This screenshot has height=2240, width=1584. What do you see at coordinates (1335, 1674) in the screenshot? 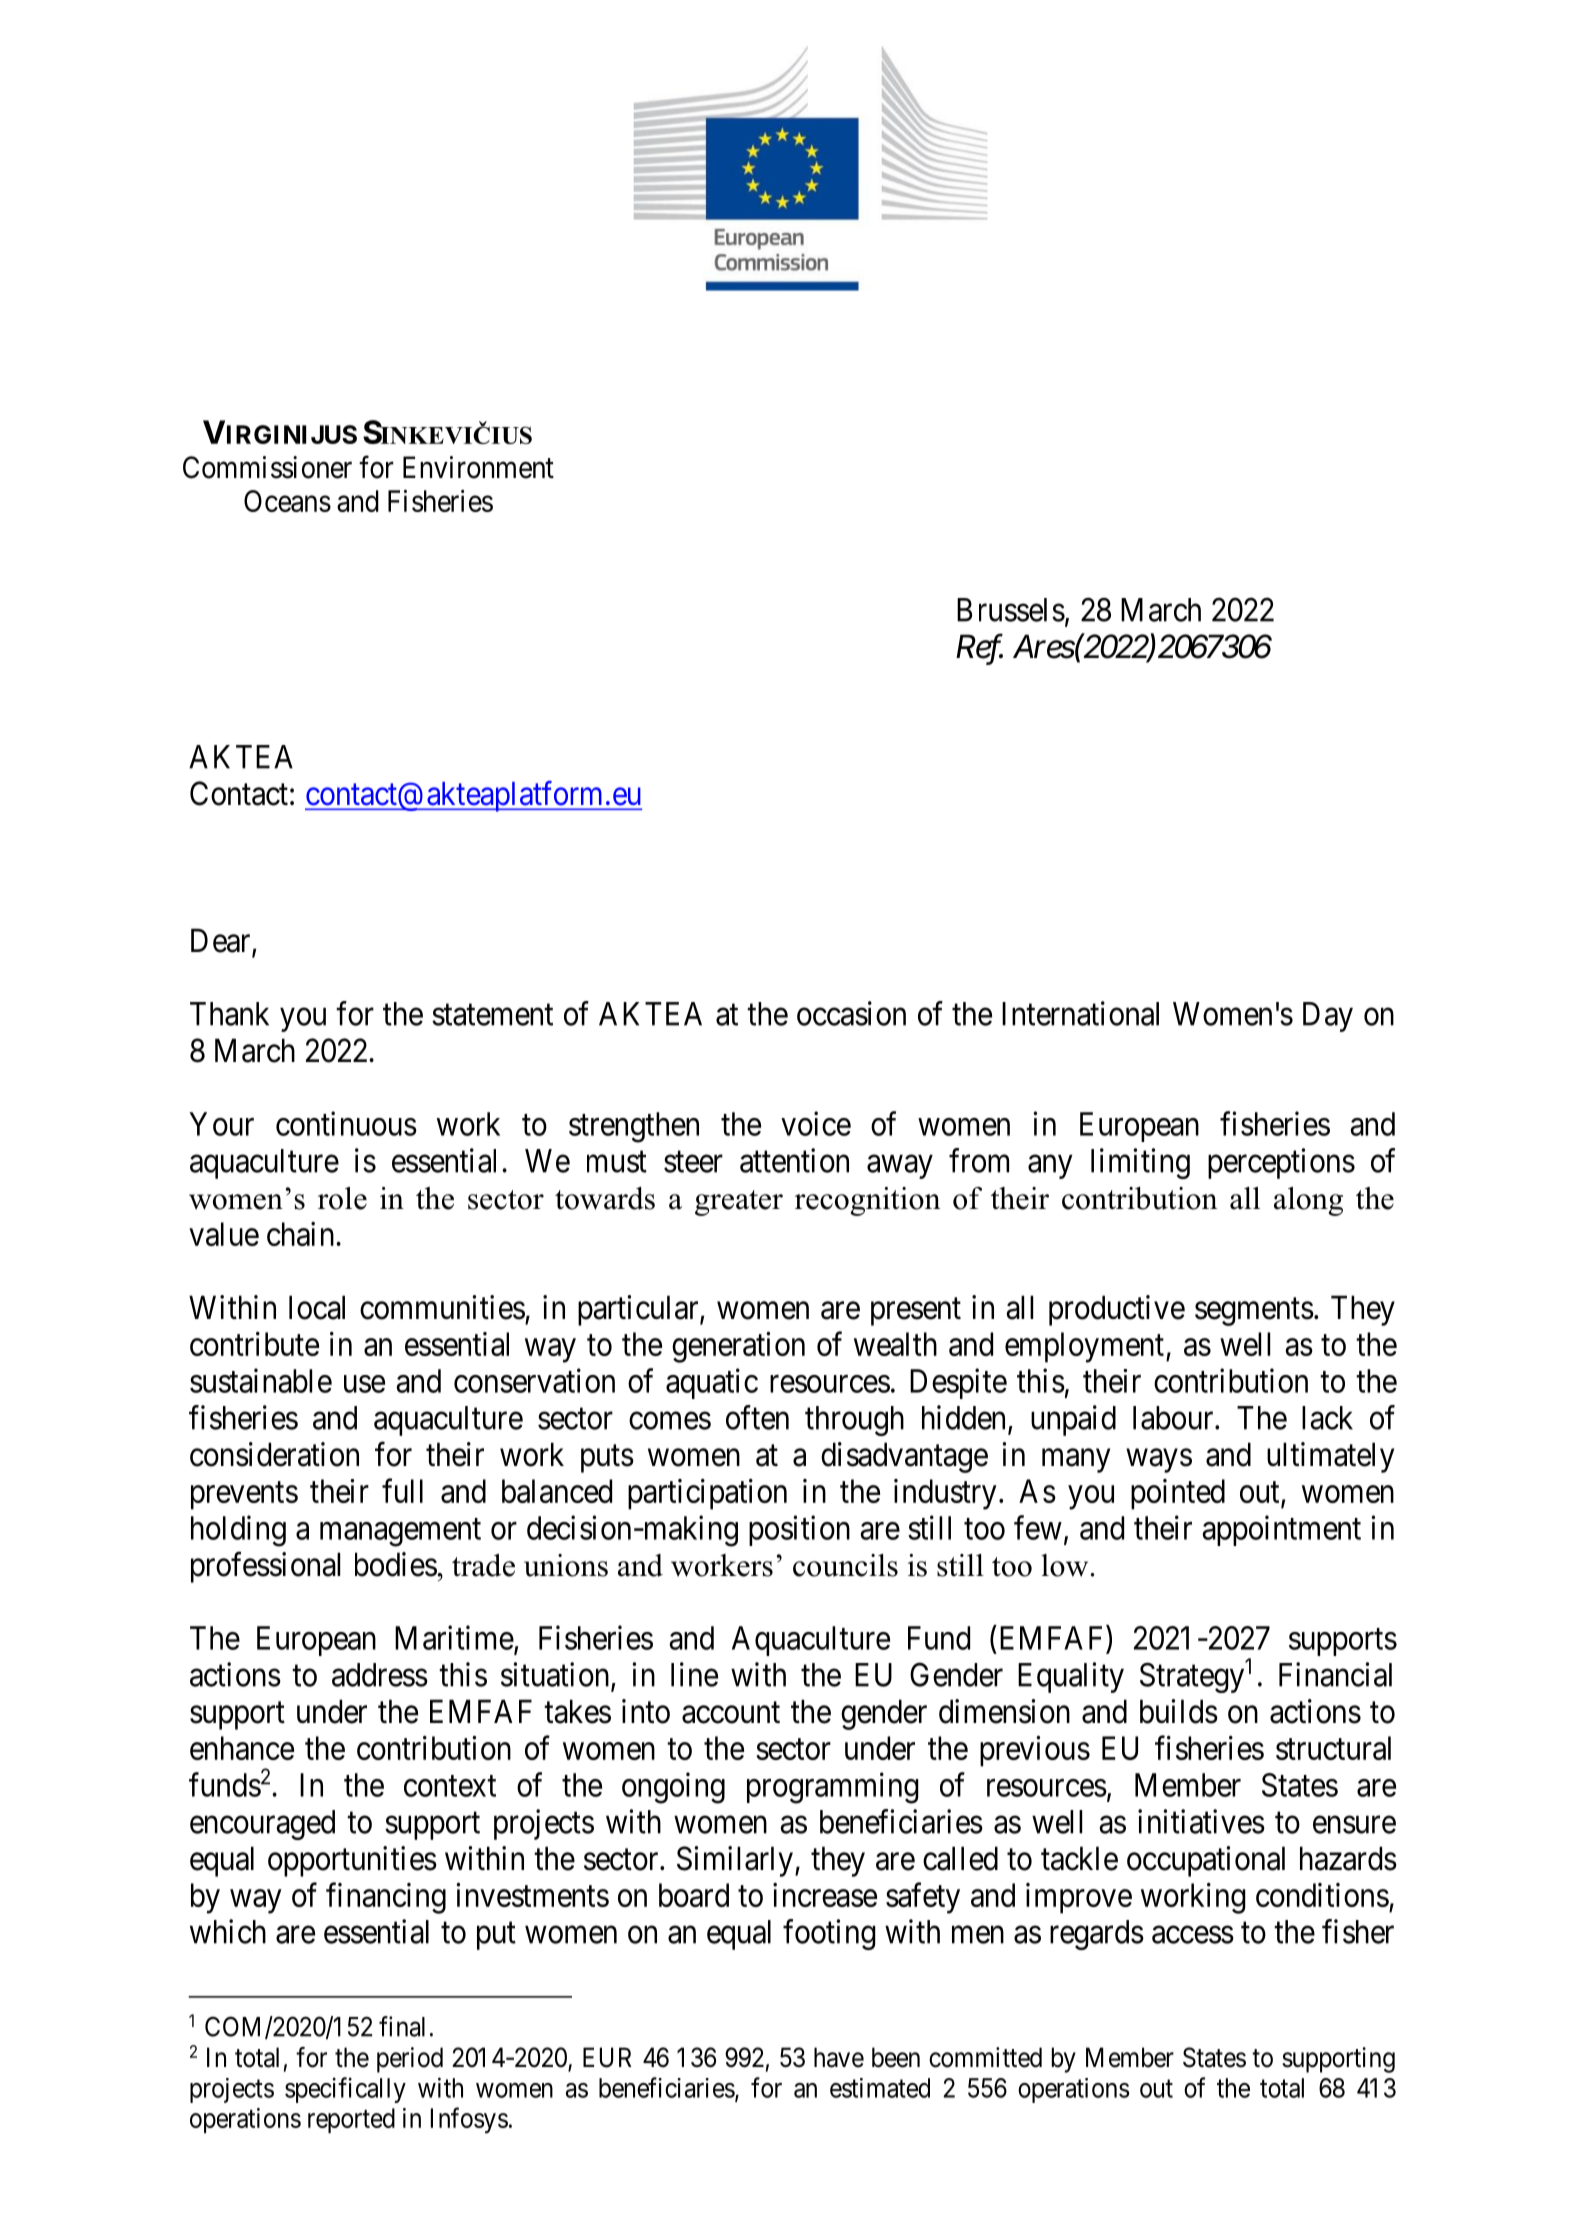
I see `Financial` at bounding box center [1335, 1674].
